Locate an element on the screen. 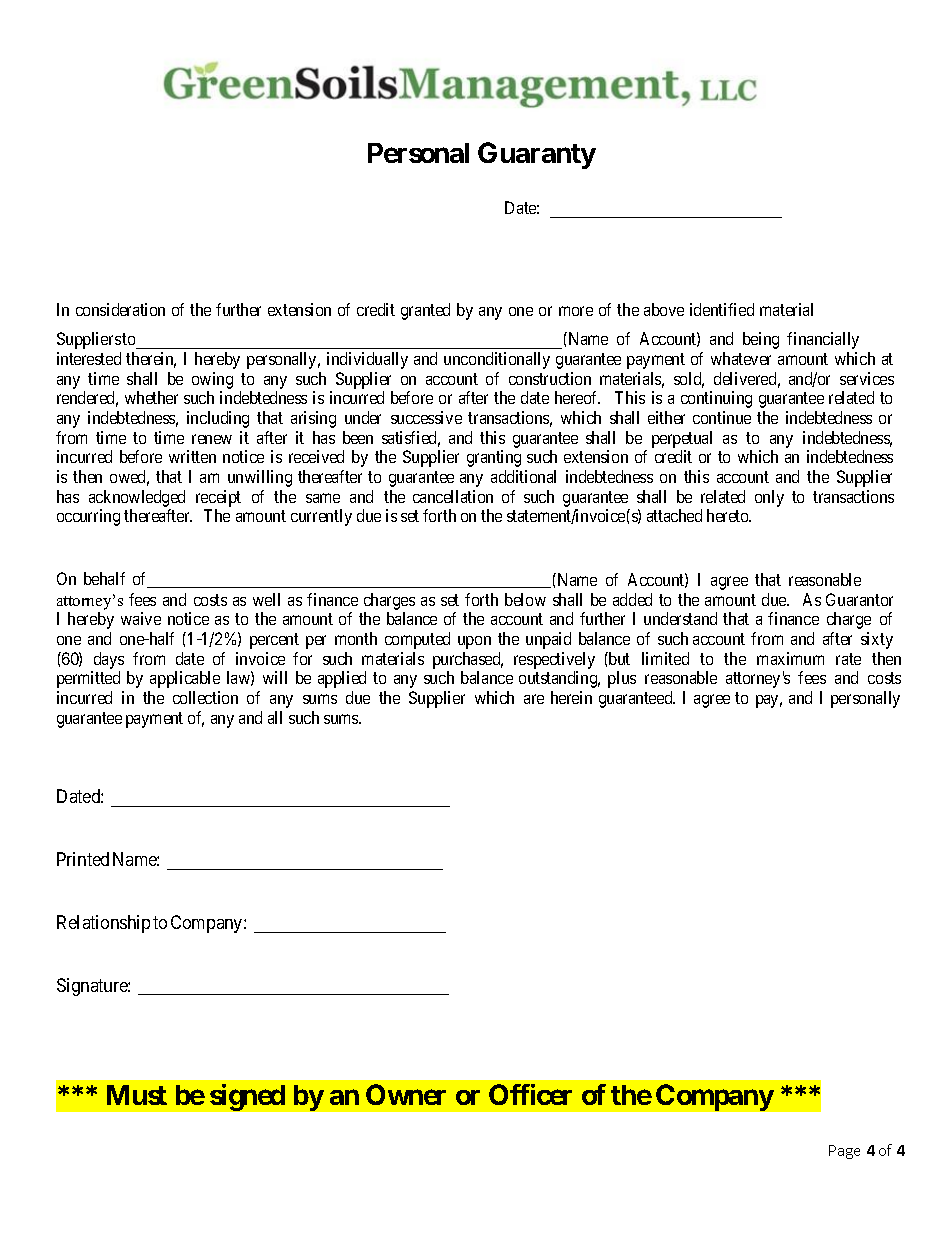 The image size is (952, 1233). Guaranty is located at coordinates (537, 155).
